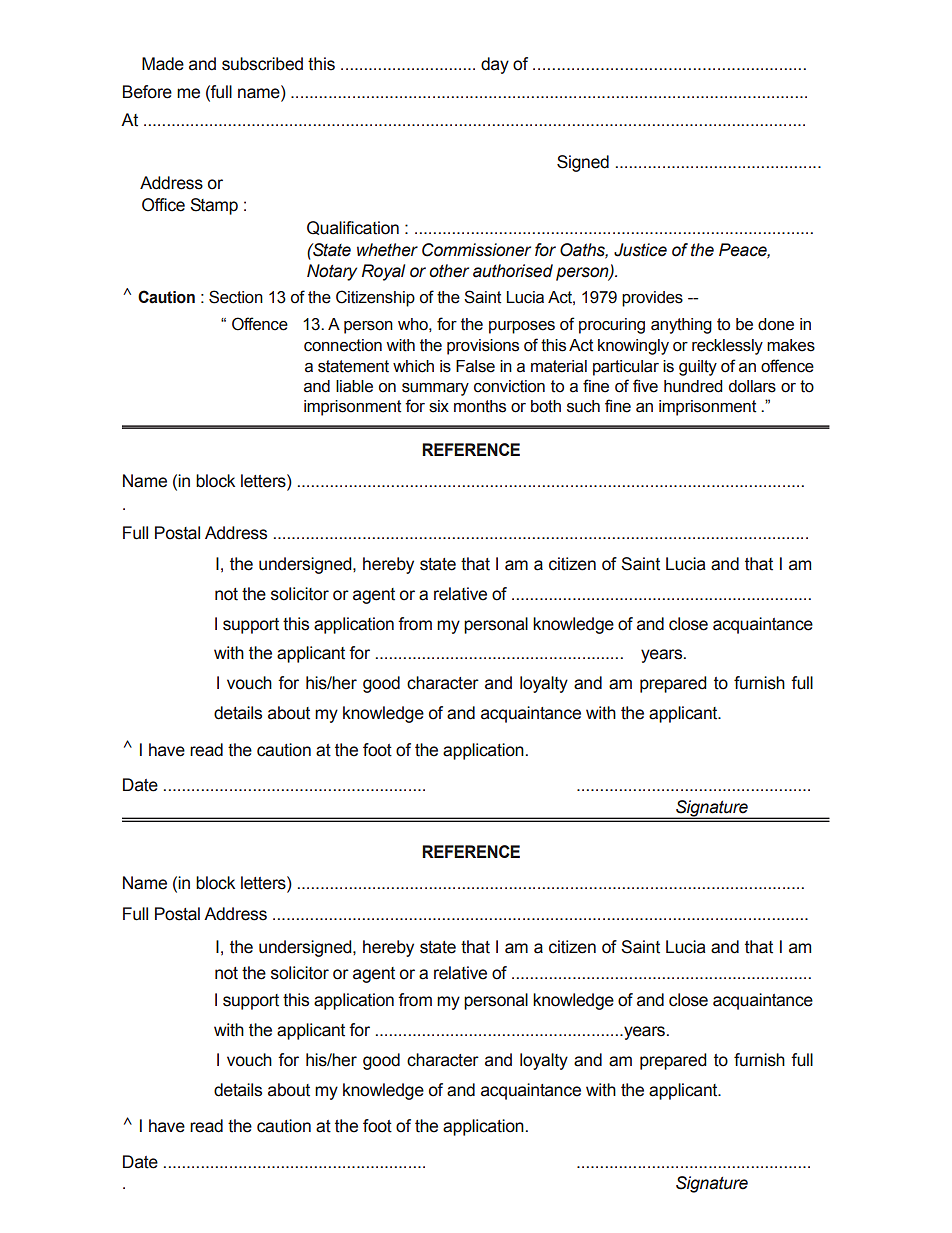 This screenshot has height=1233, width=952. What do you see at coordinates (495, 65) in the screenshot?
I see `day` at bounding box center [495, 65].
